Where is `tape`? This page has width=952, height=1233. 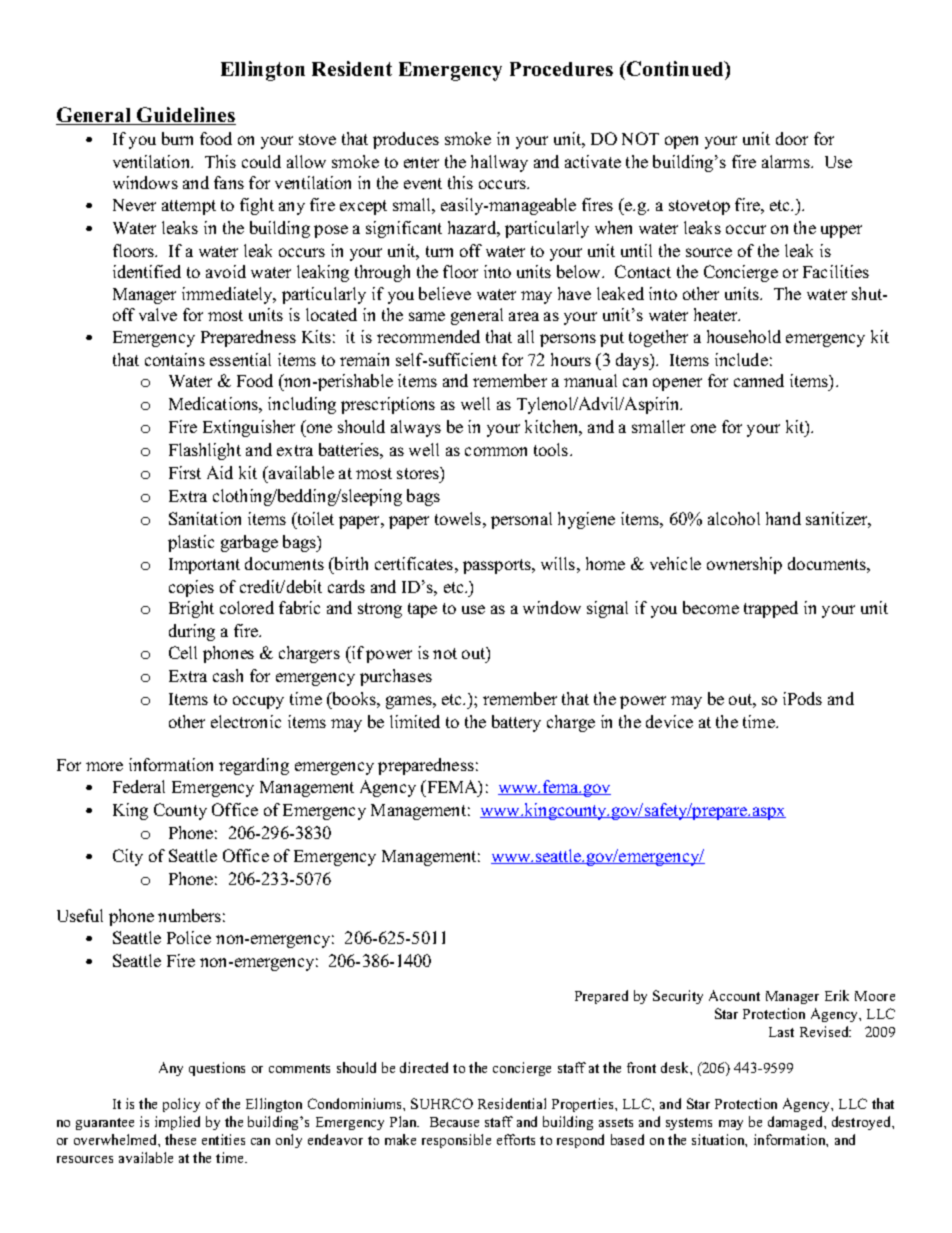 tape is located at coordinates (422, 610).
